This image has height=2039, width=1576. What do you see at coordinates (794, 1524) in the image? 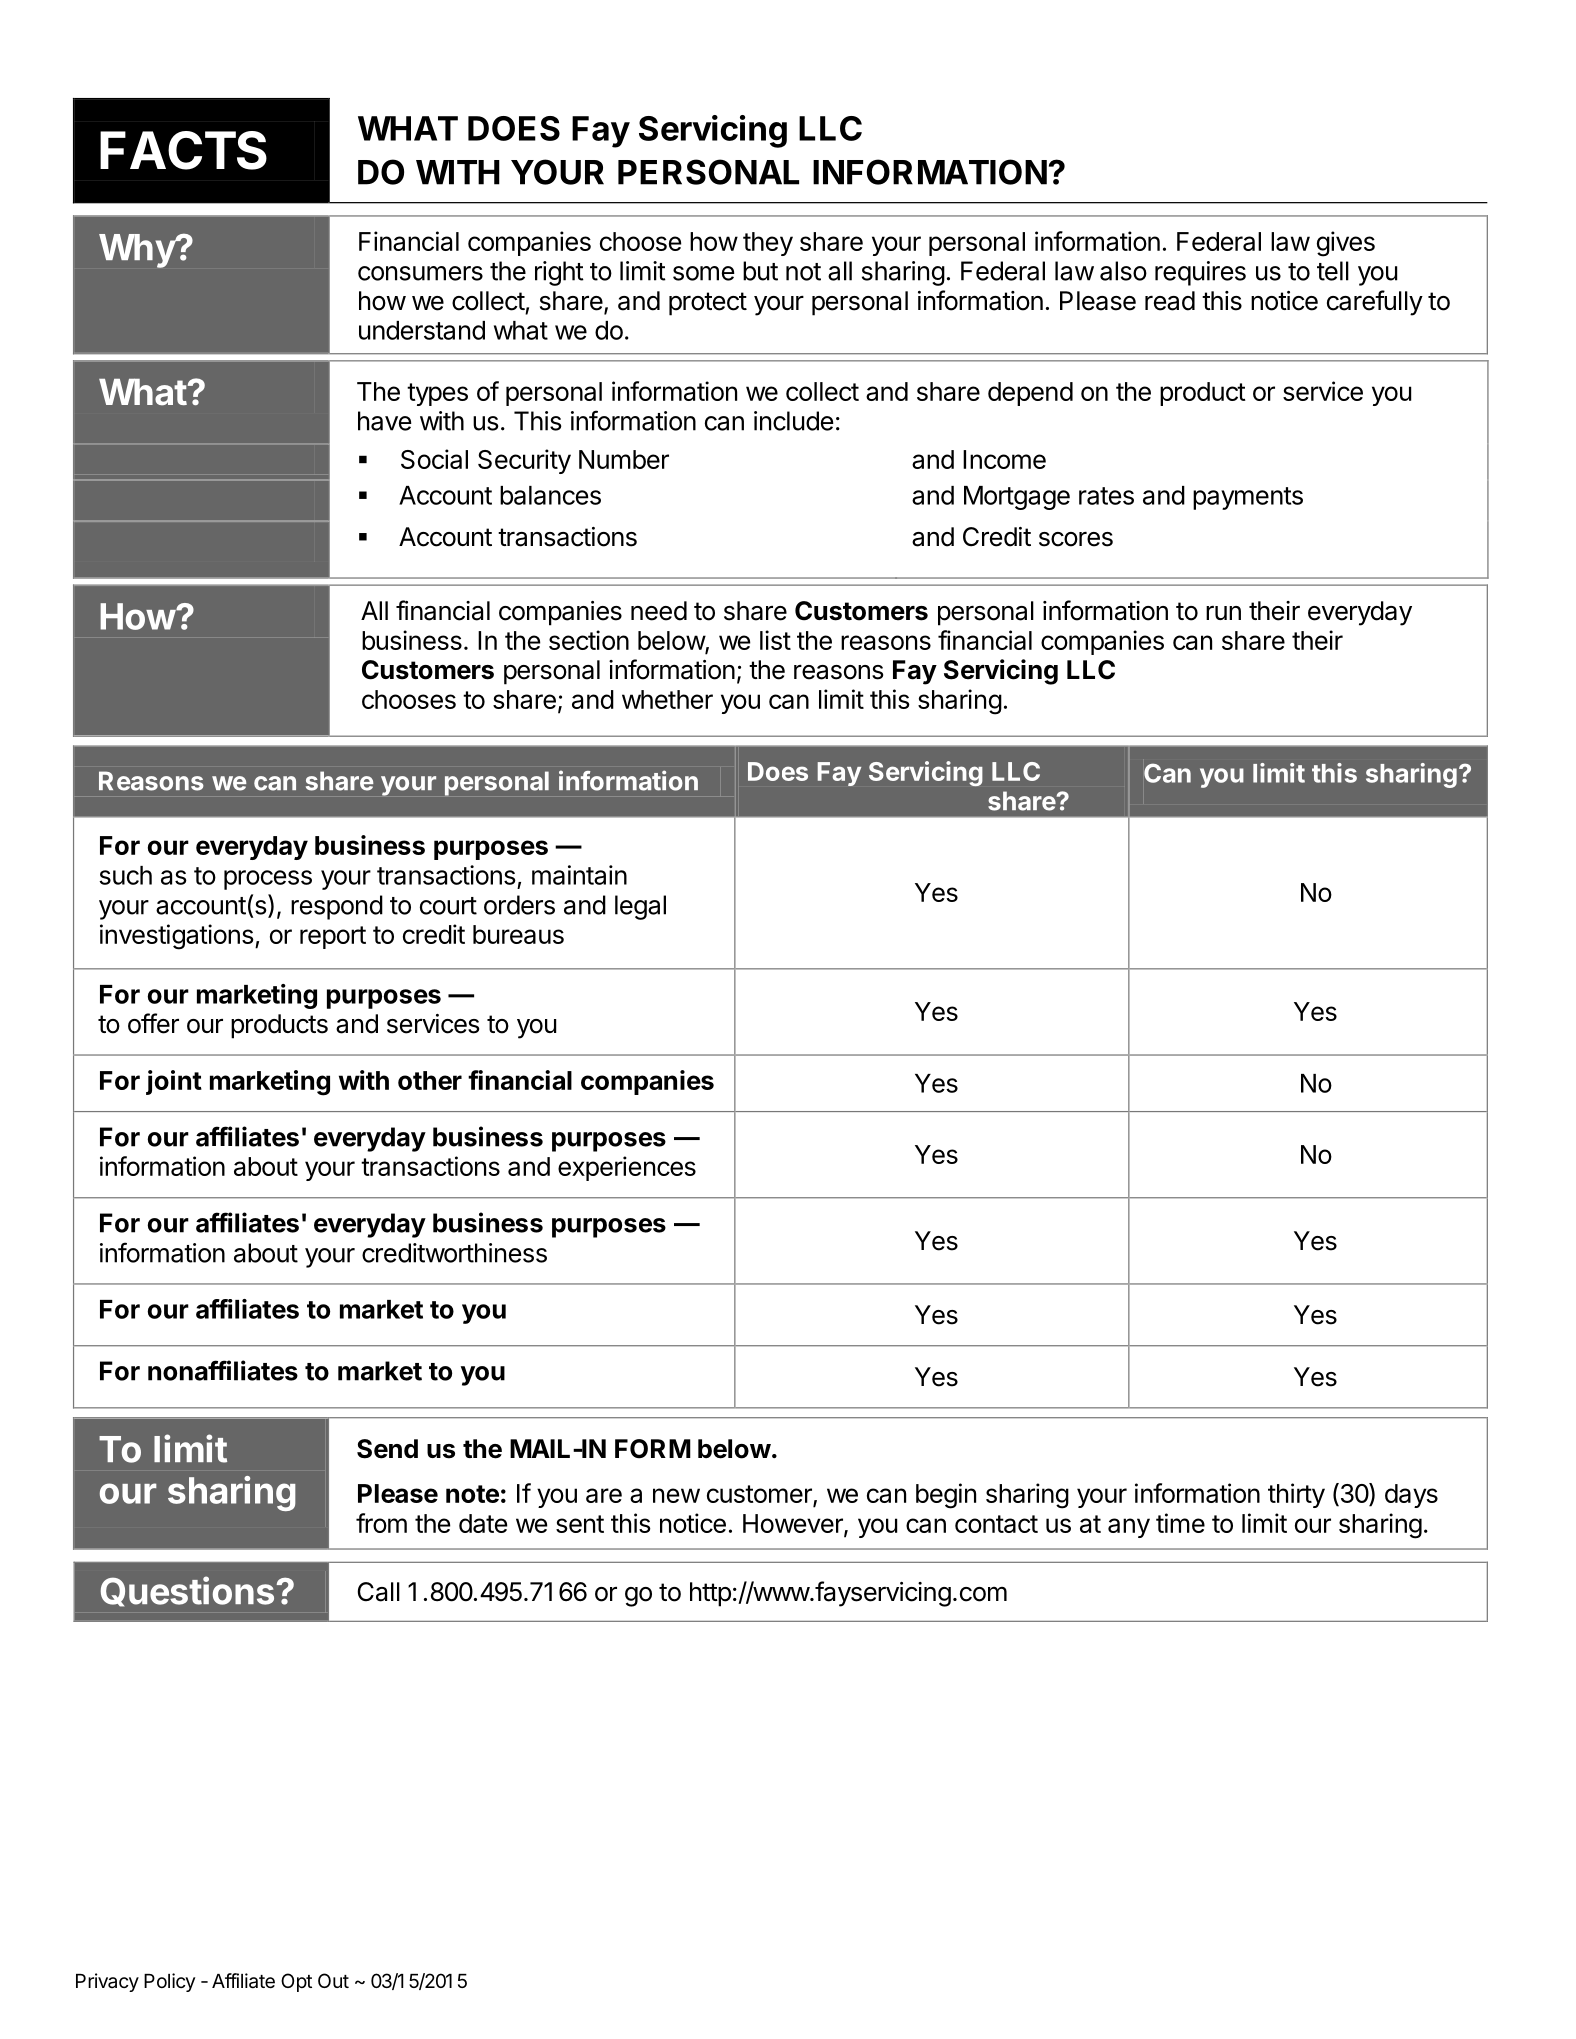
I see `However` at bounding box center [794, 1524].
